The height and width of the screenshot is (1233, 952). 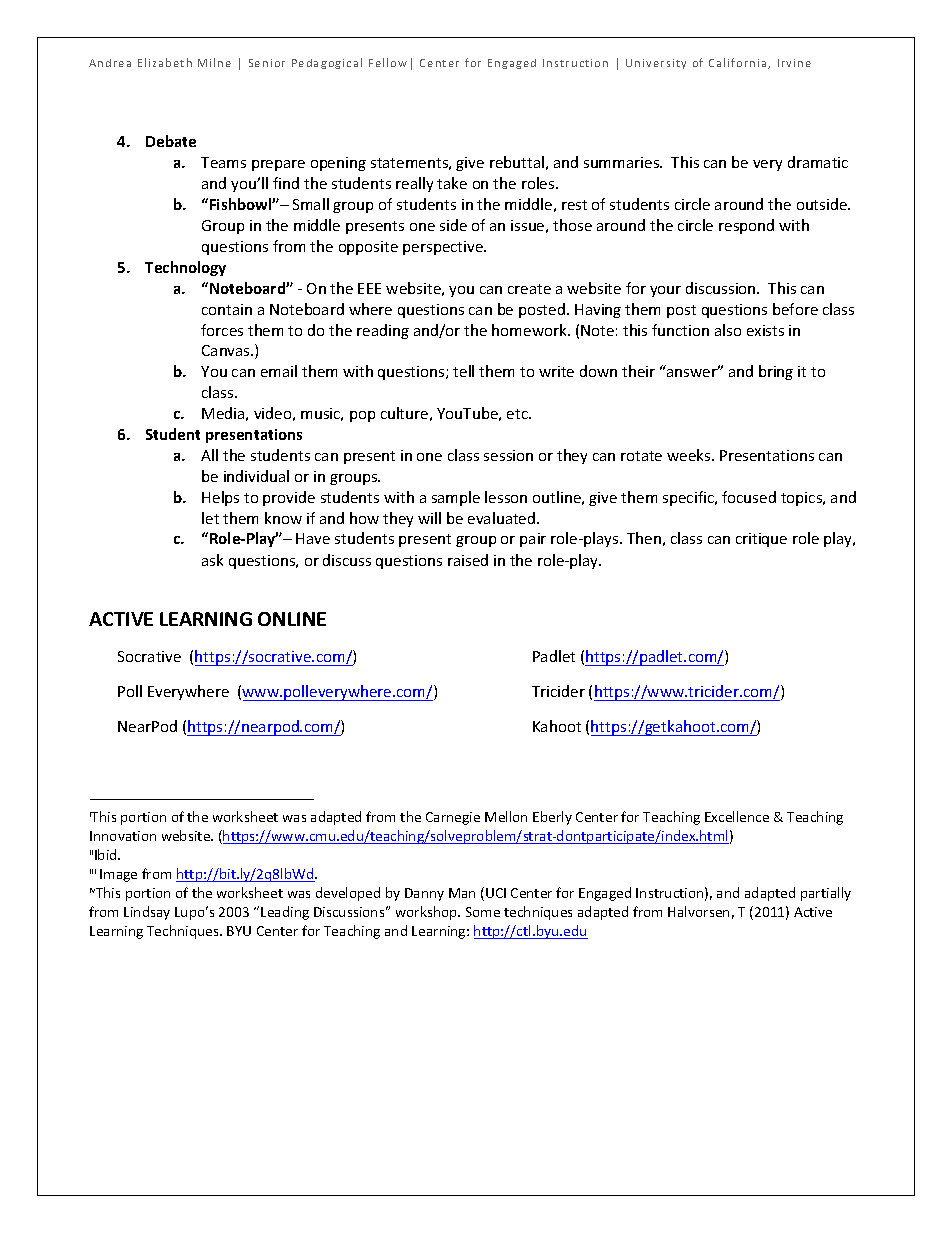 What do you see at coordinates (388, 62) in the screenshot?
I see `Fellow` at bounding box center [388, 62].
